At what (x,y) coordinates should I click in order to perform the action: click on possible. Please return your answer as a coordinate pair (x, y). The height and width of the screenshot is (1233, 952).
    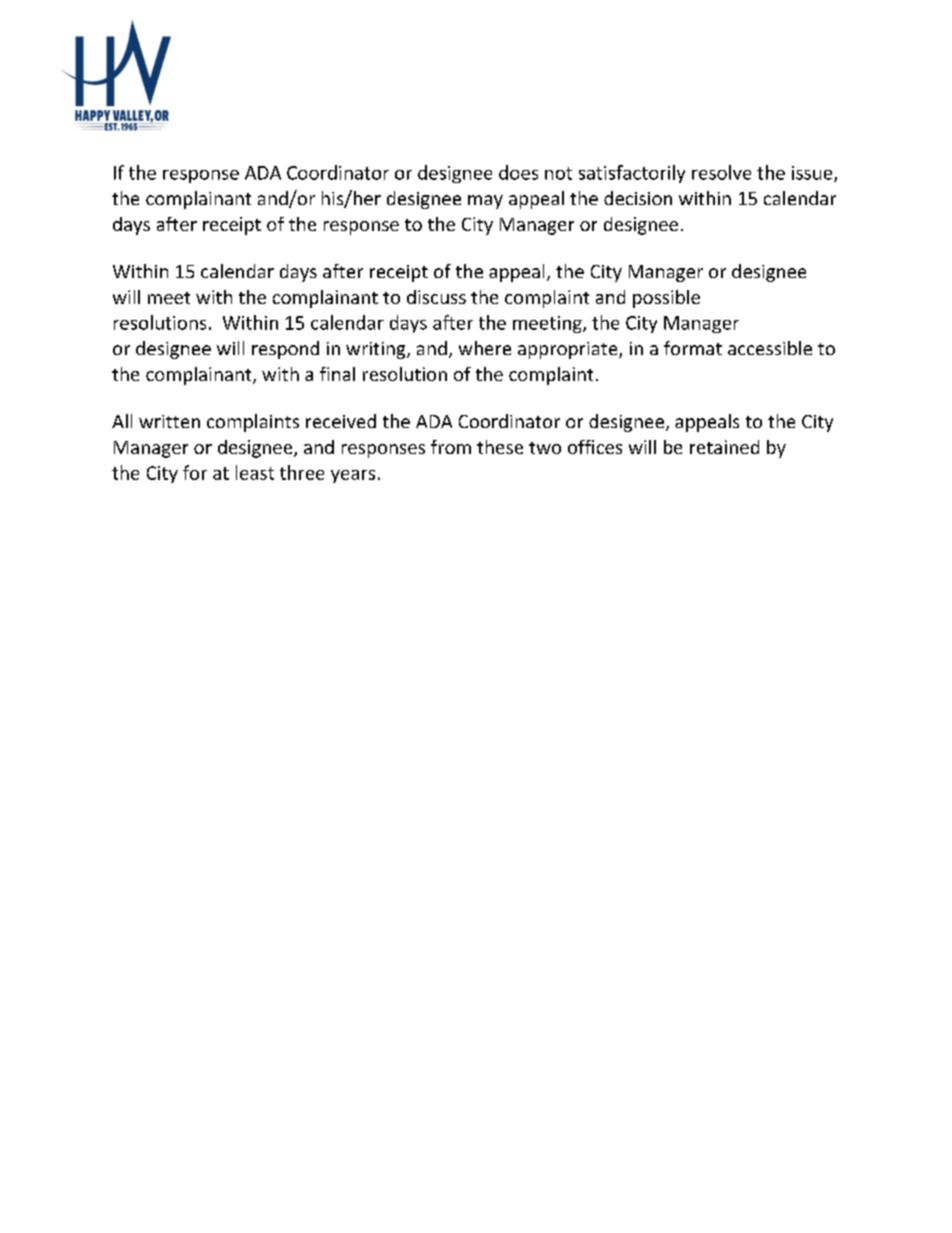
    Looking at the image, I should click on (666, 299).
